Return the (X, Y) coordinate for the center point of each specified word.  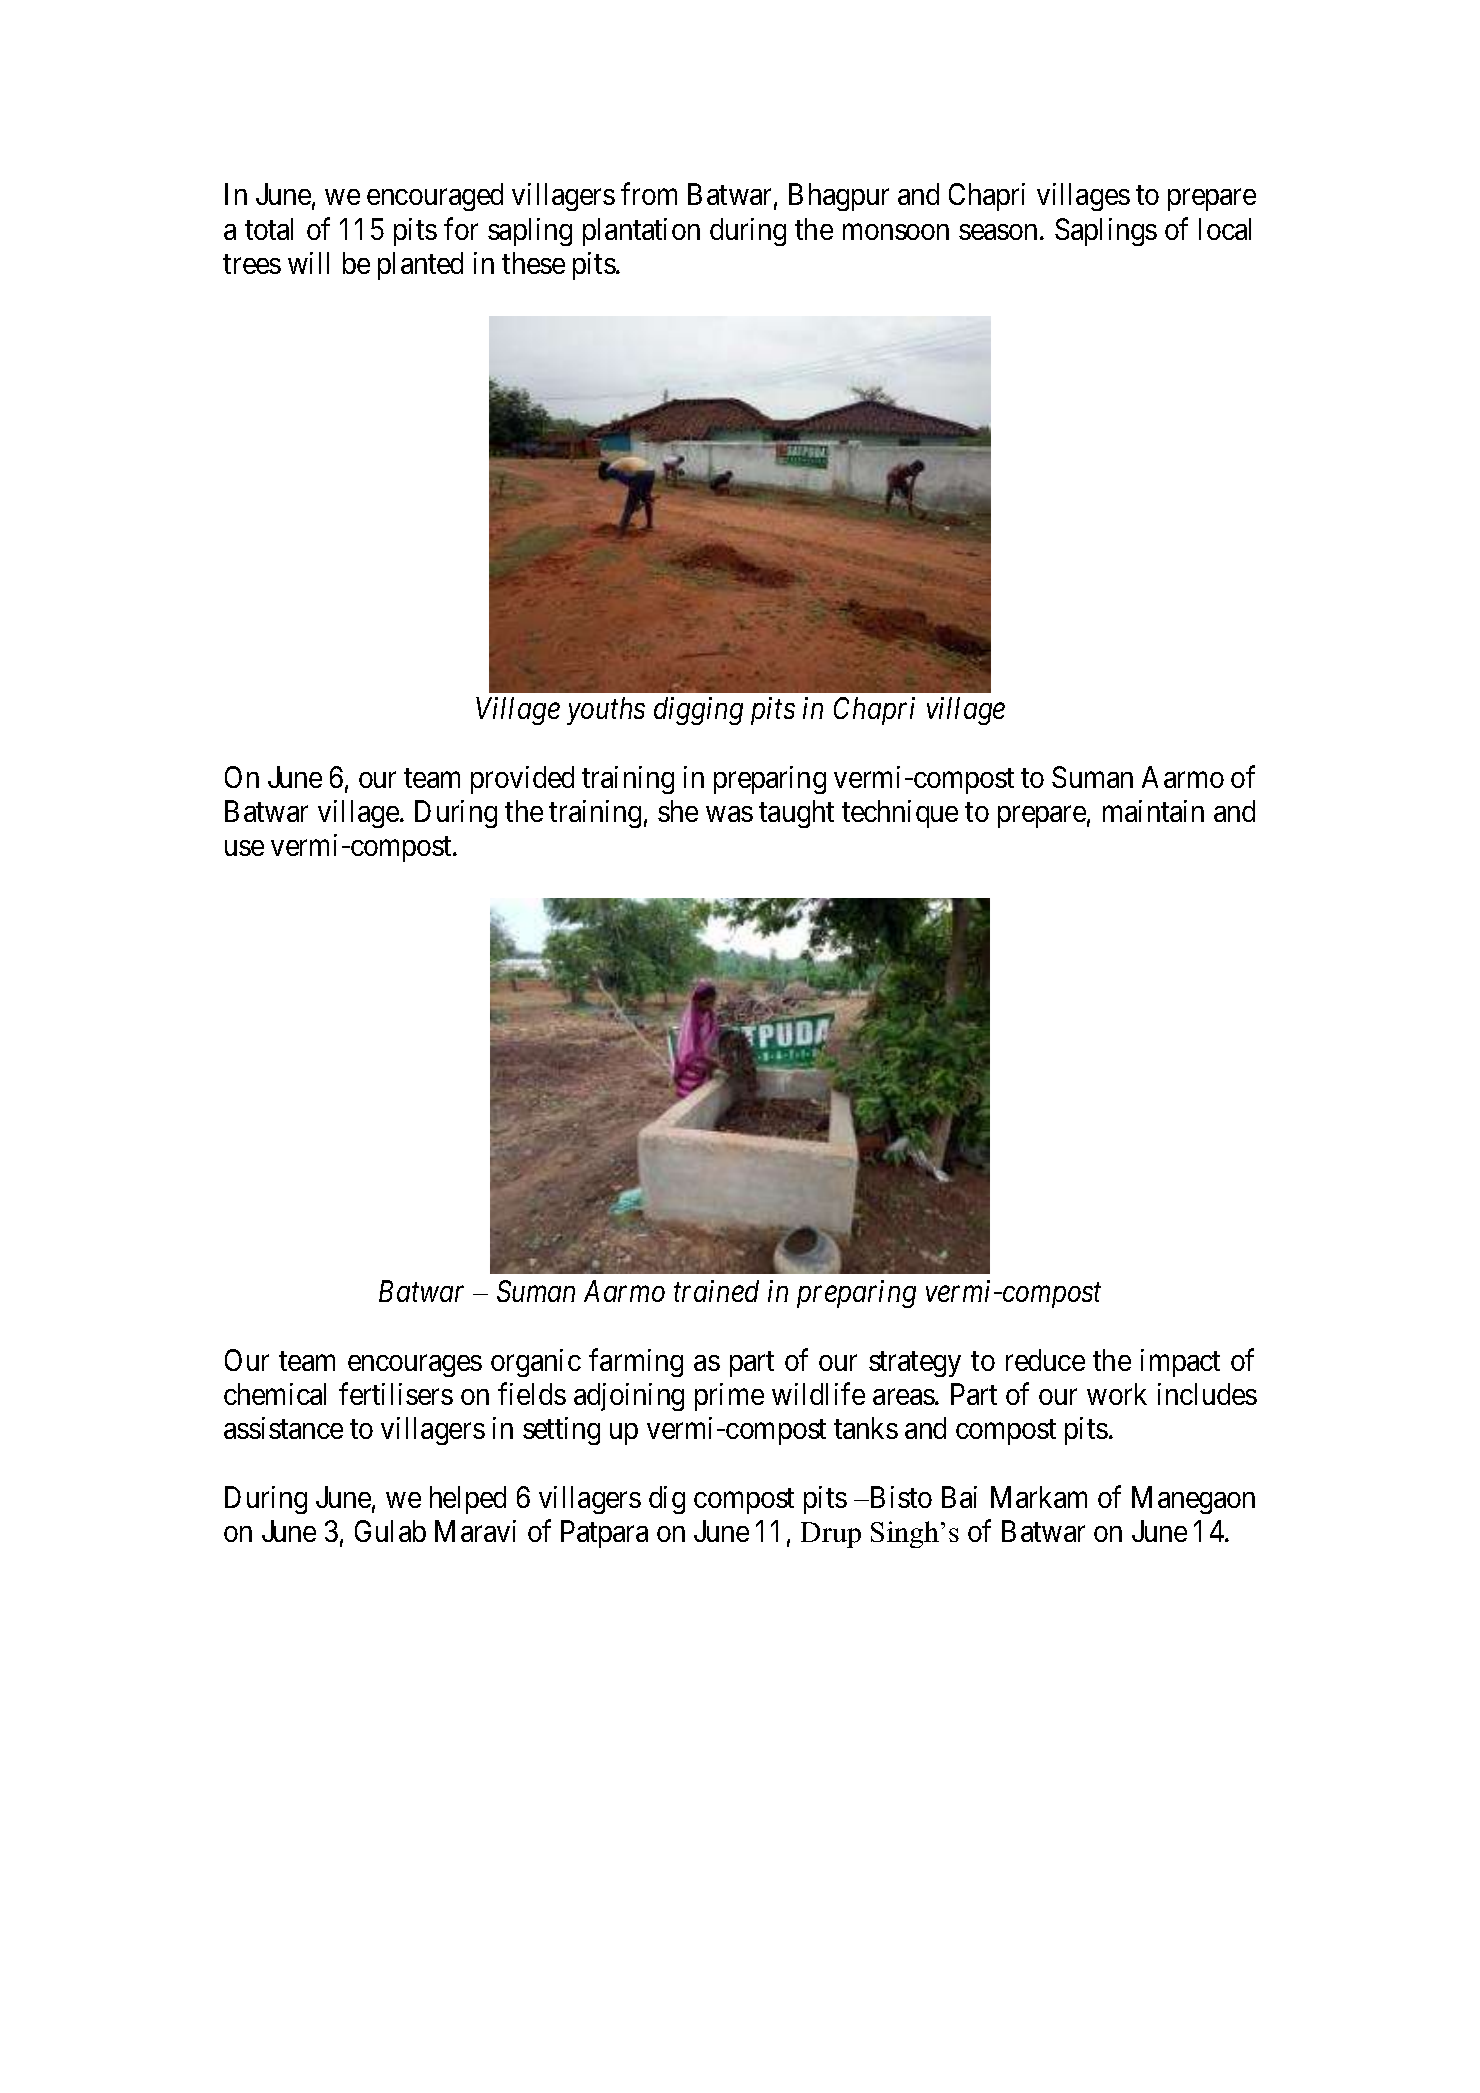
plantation (641, 232)
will (308, 263)
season (998, 232)
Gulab (390, 1531)
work (1117, 1394)
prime (729, 1397)
